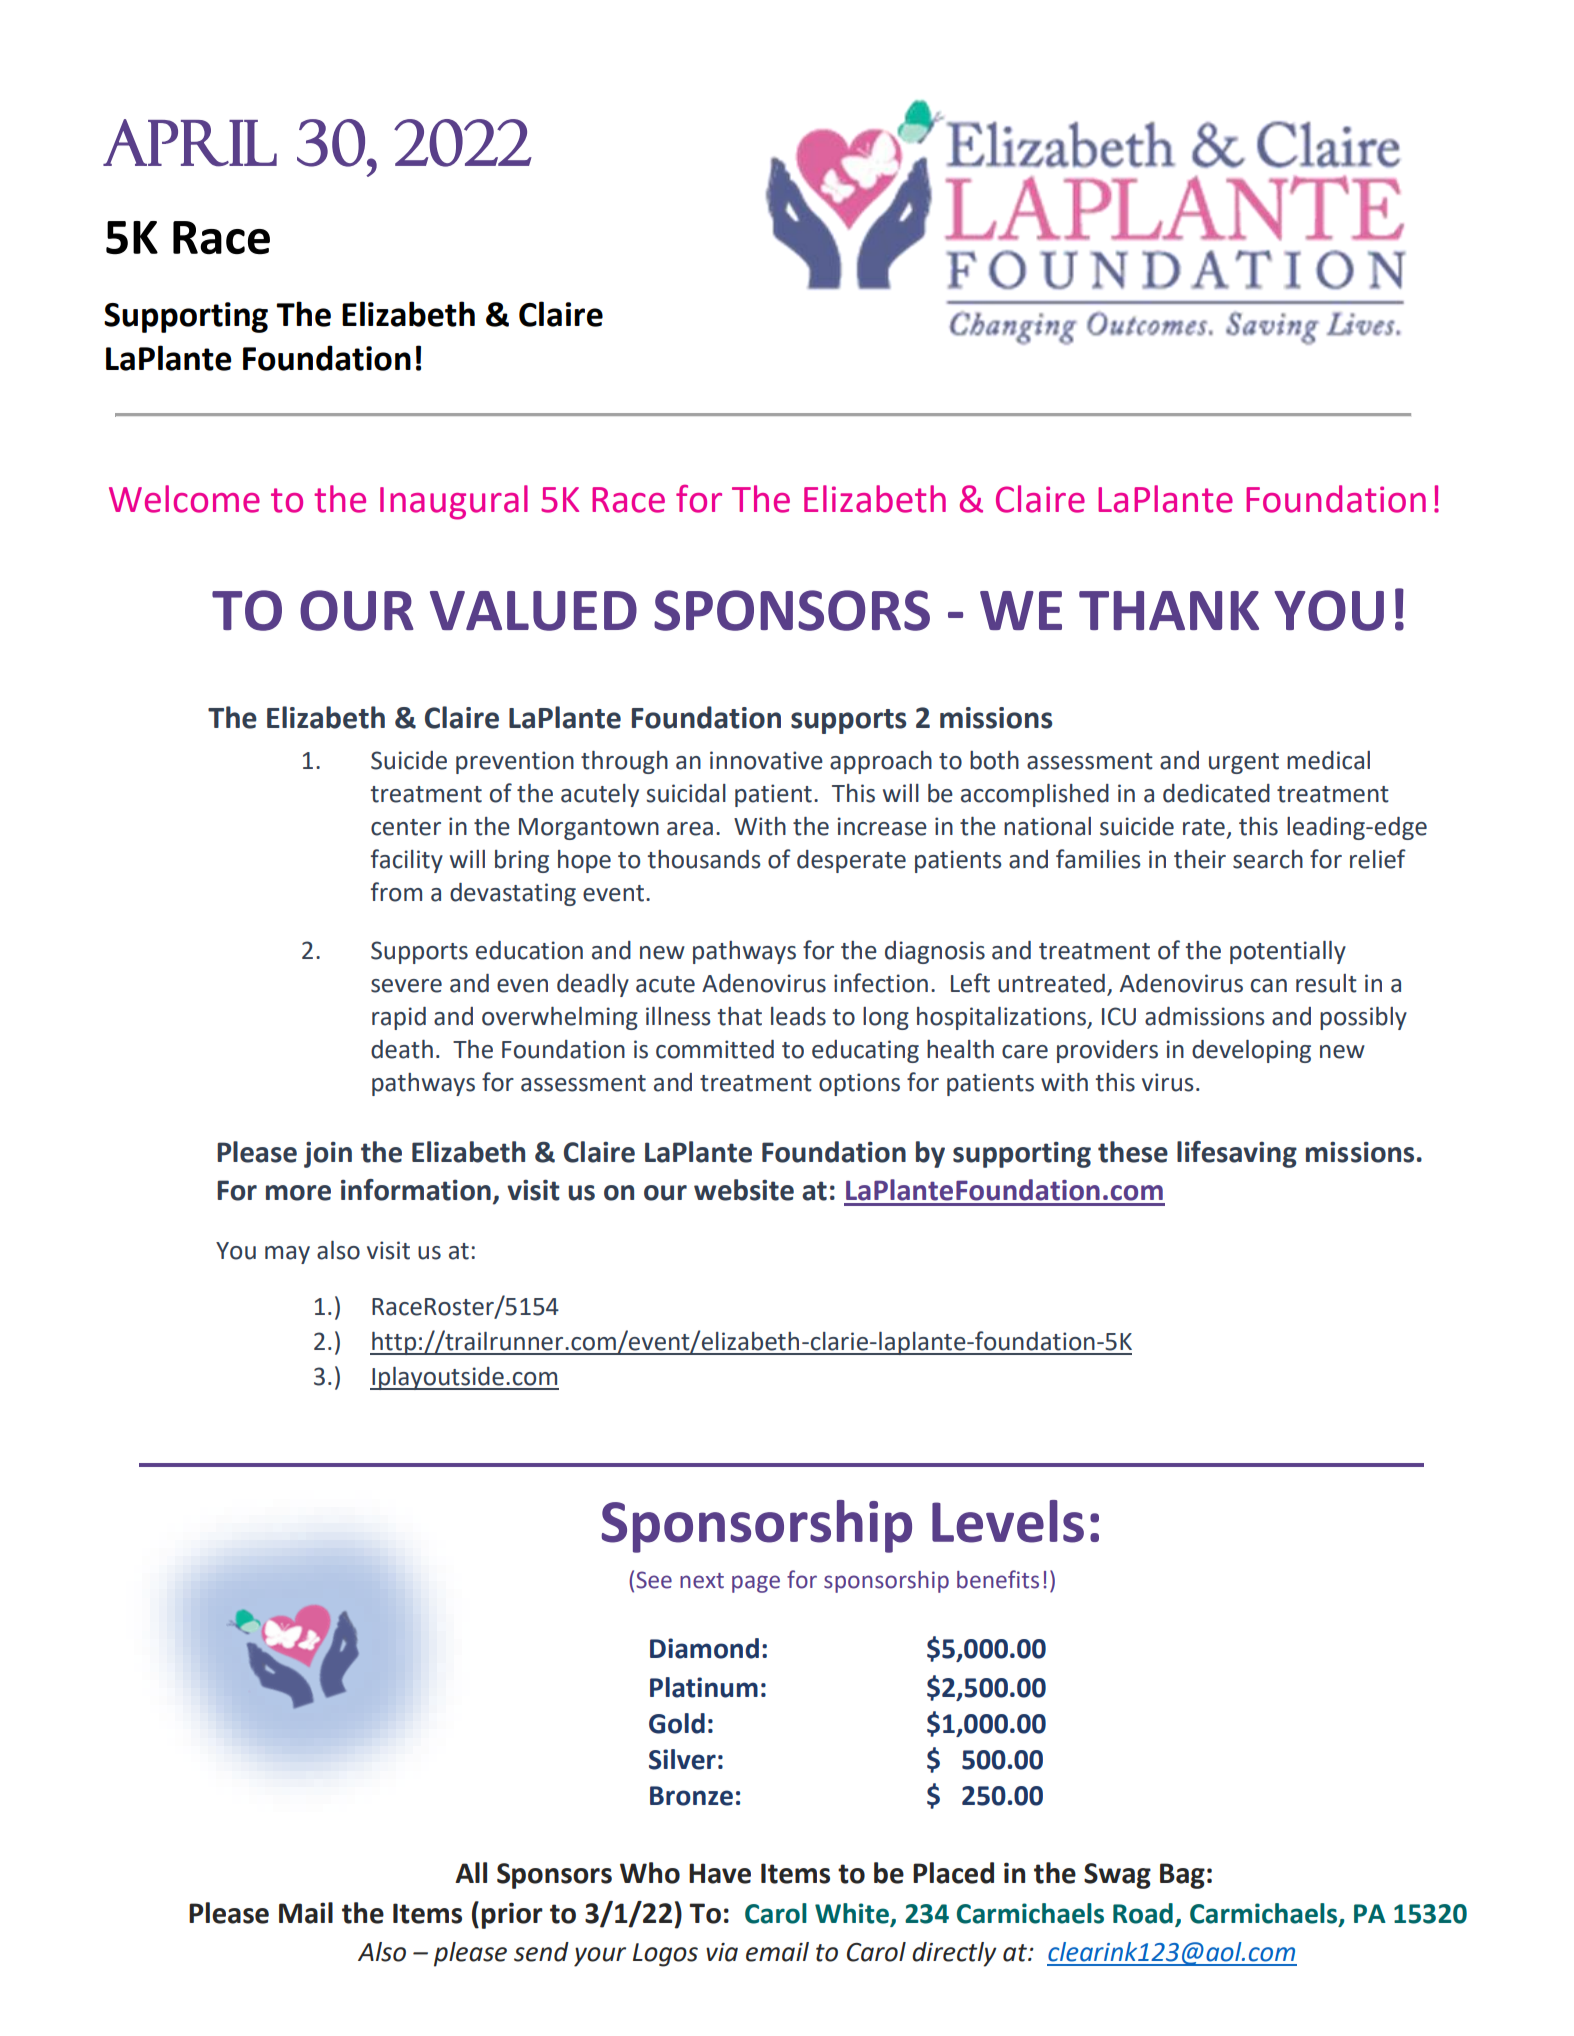  What do you see at coordinates (1169, 610) in the document?
I see `THANK` at bounding box center [1169, 610].
